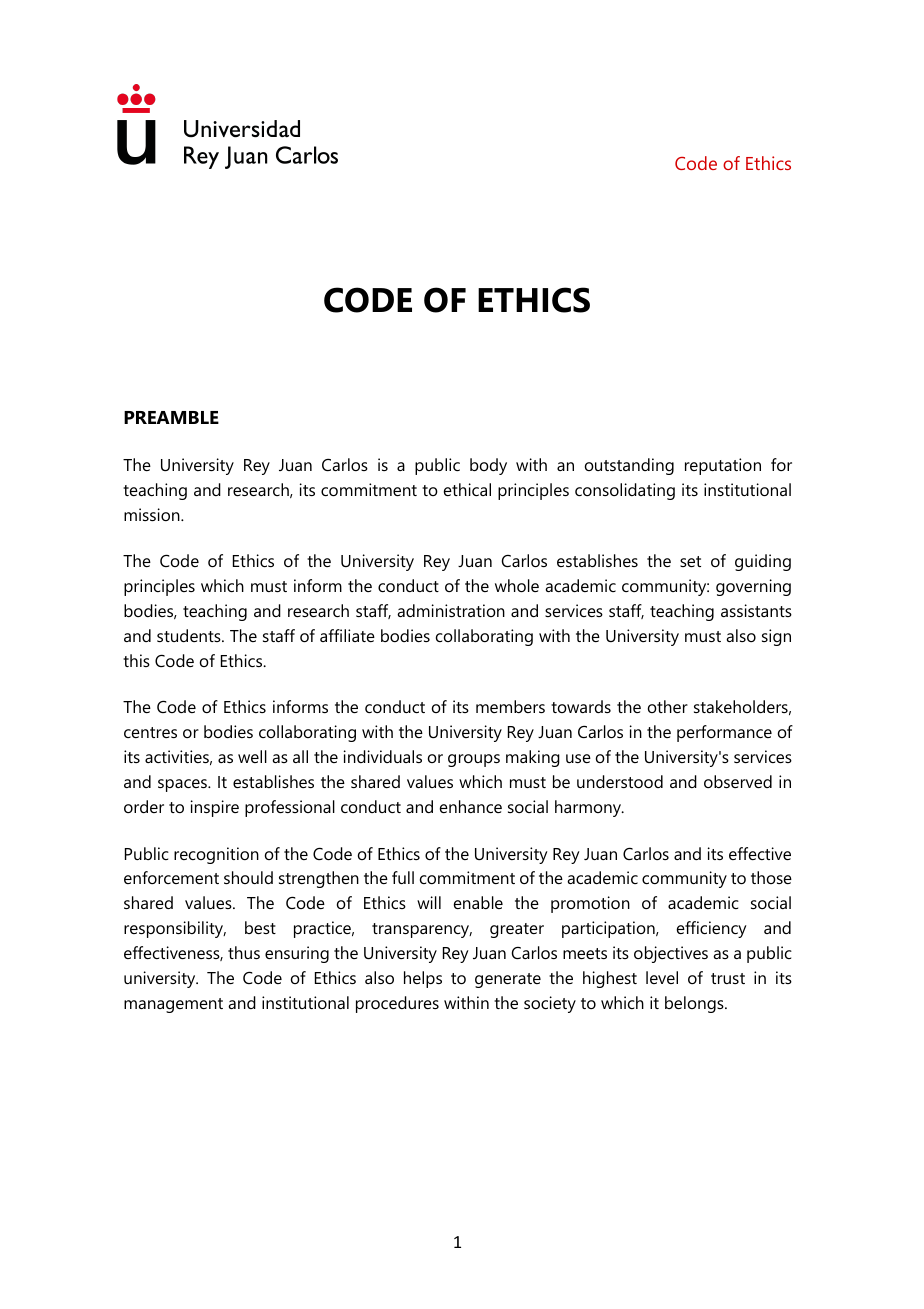 The height and width of the document is (1309, 924). I want to click on management, so click(173, 1005).
